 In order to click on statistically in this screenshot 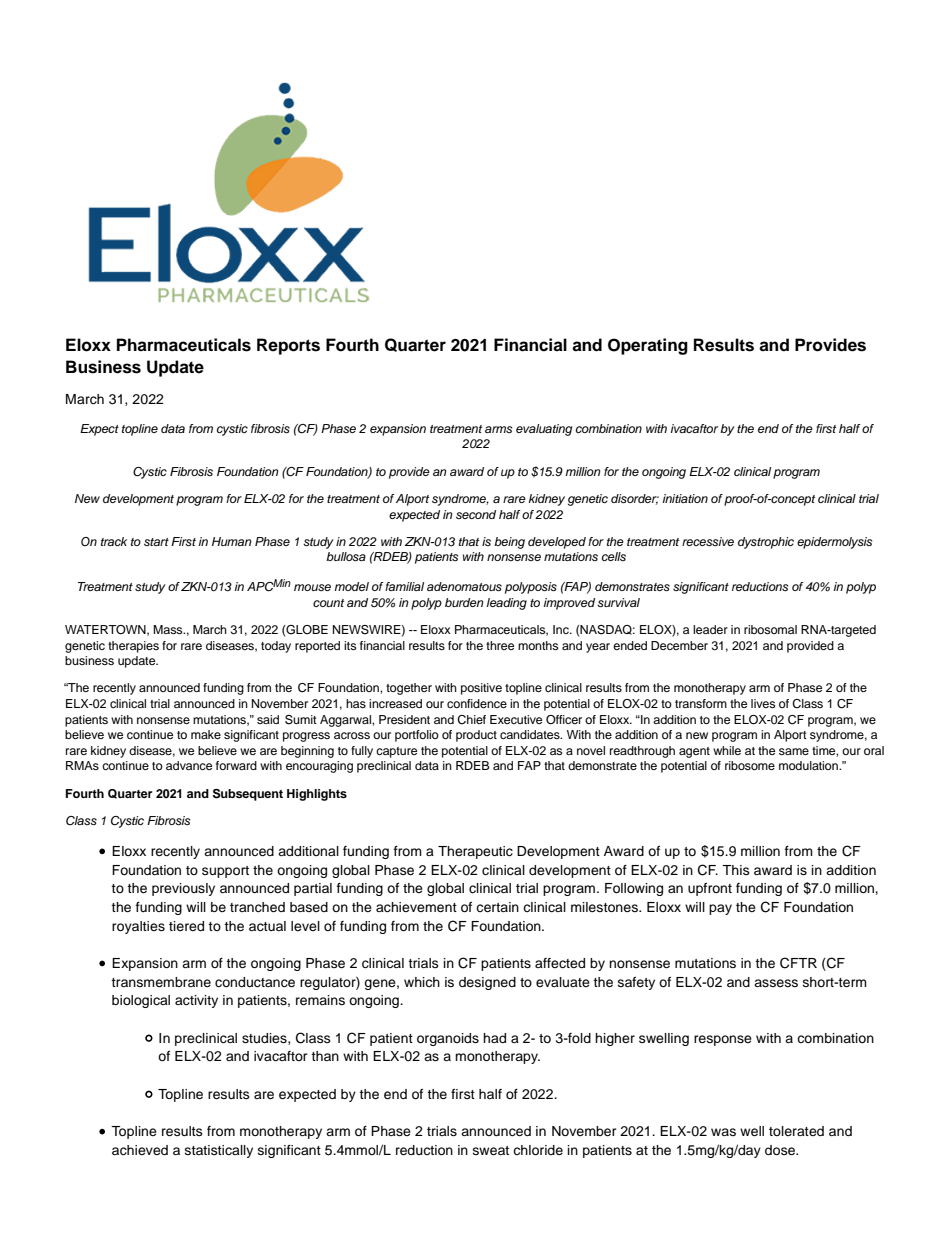, I will do `click(219, 1151)`.
